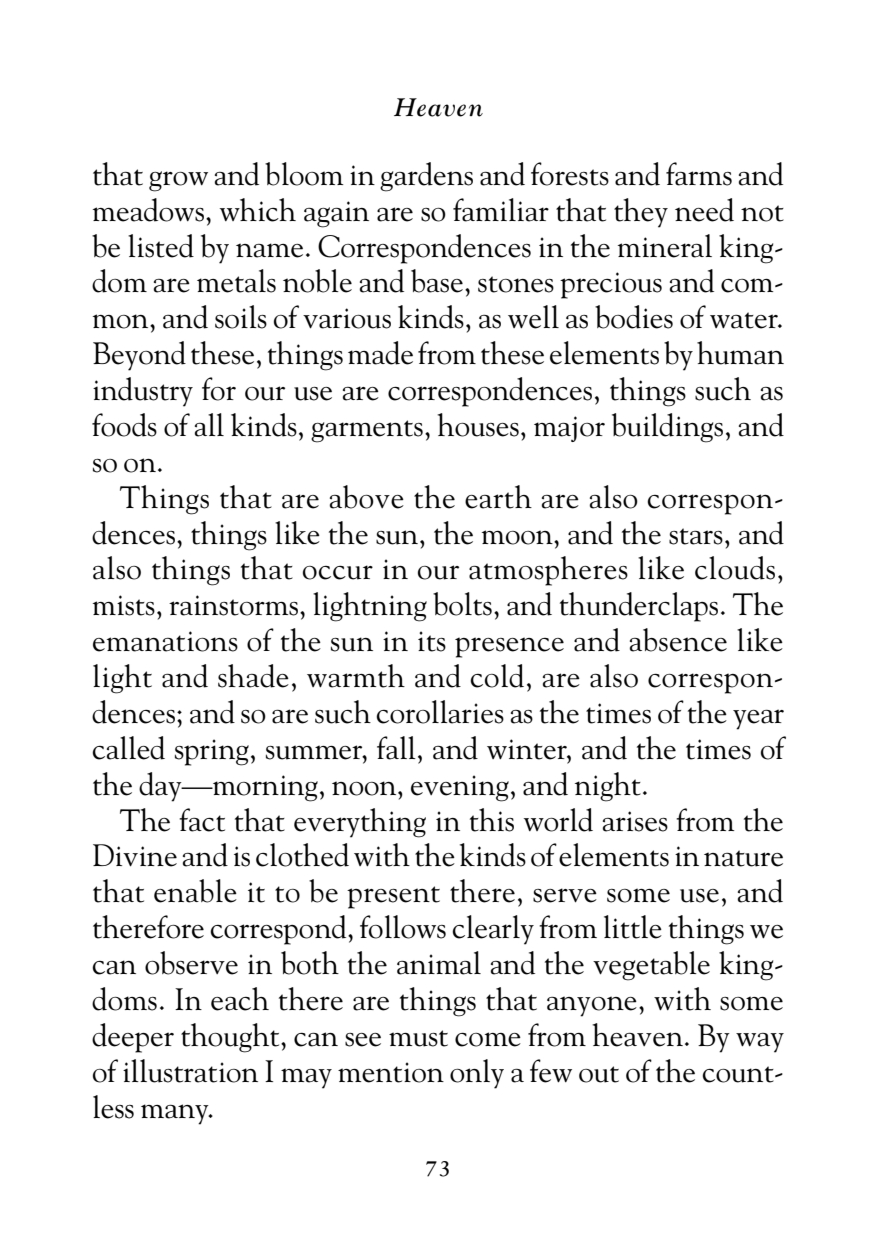 The image size is (876, 1245). Describe the element at coordinates (190, 1071) in the screenshot. I see `illustration` at that location.
